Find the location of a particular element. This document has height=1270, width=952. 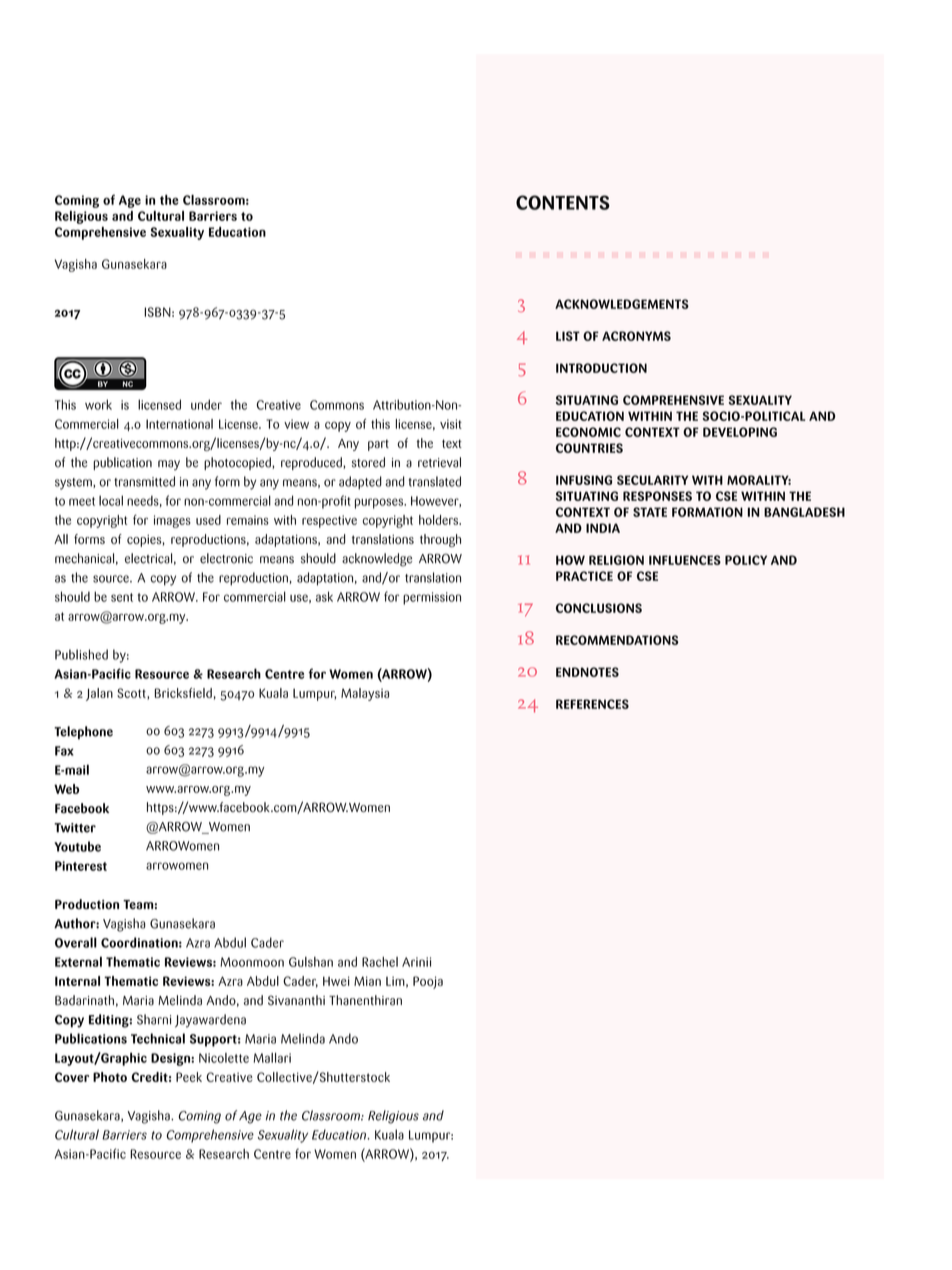

ACRONYMS is located at coordinates (636, 336).
